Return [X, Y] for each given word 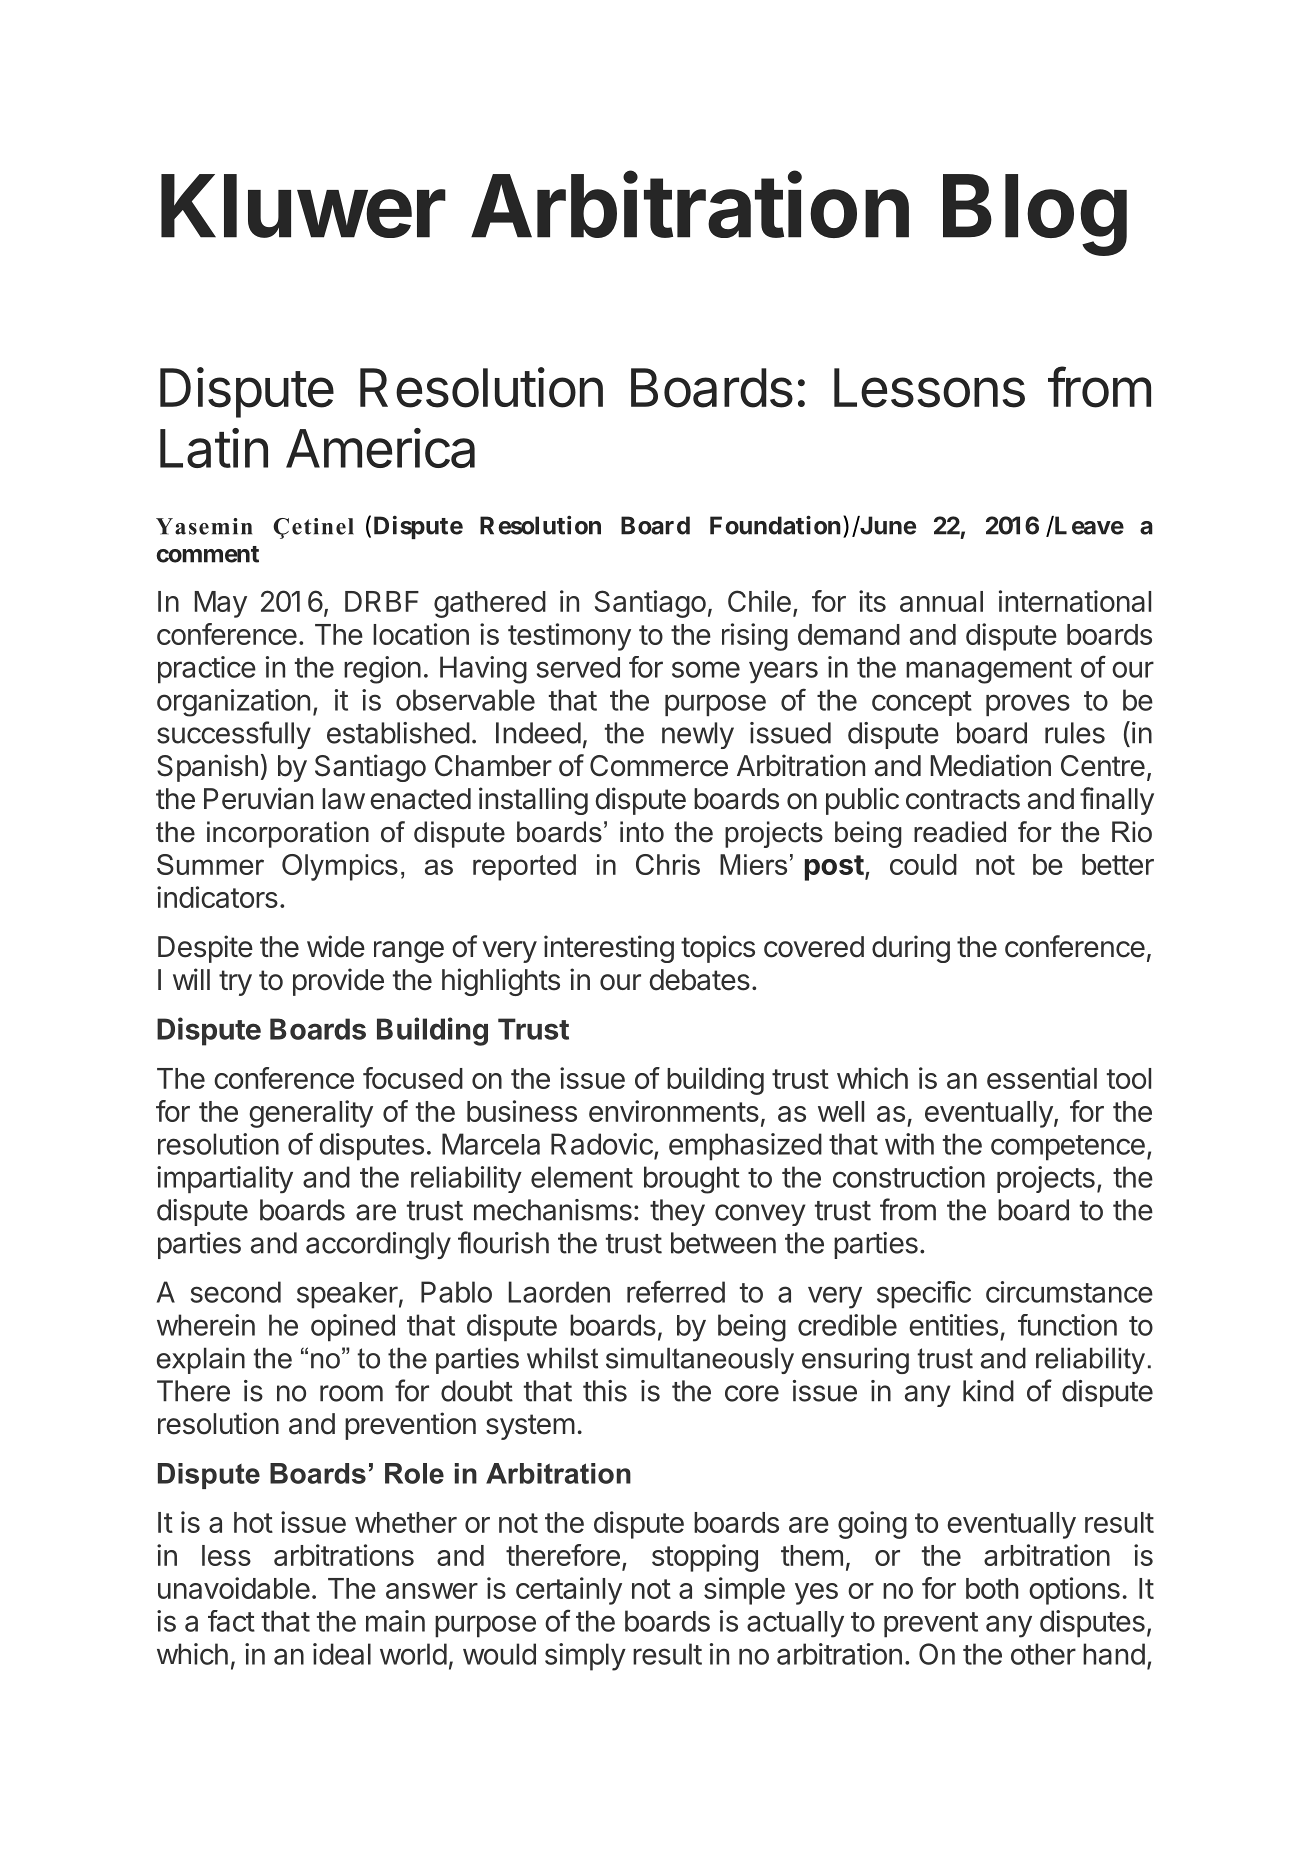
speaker [347, 1295]
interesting [609, 949]
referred [676, 1291]
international [1075, 601]
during [911, 949]
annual [941, 601]
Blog [1035, 215]
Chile [759, 601]
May [221, 604]
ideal [342, 1654]
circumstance [1069, 1292]
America [380, 448]
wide [336, 946]
